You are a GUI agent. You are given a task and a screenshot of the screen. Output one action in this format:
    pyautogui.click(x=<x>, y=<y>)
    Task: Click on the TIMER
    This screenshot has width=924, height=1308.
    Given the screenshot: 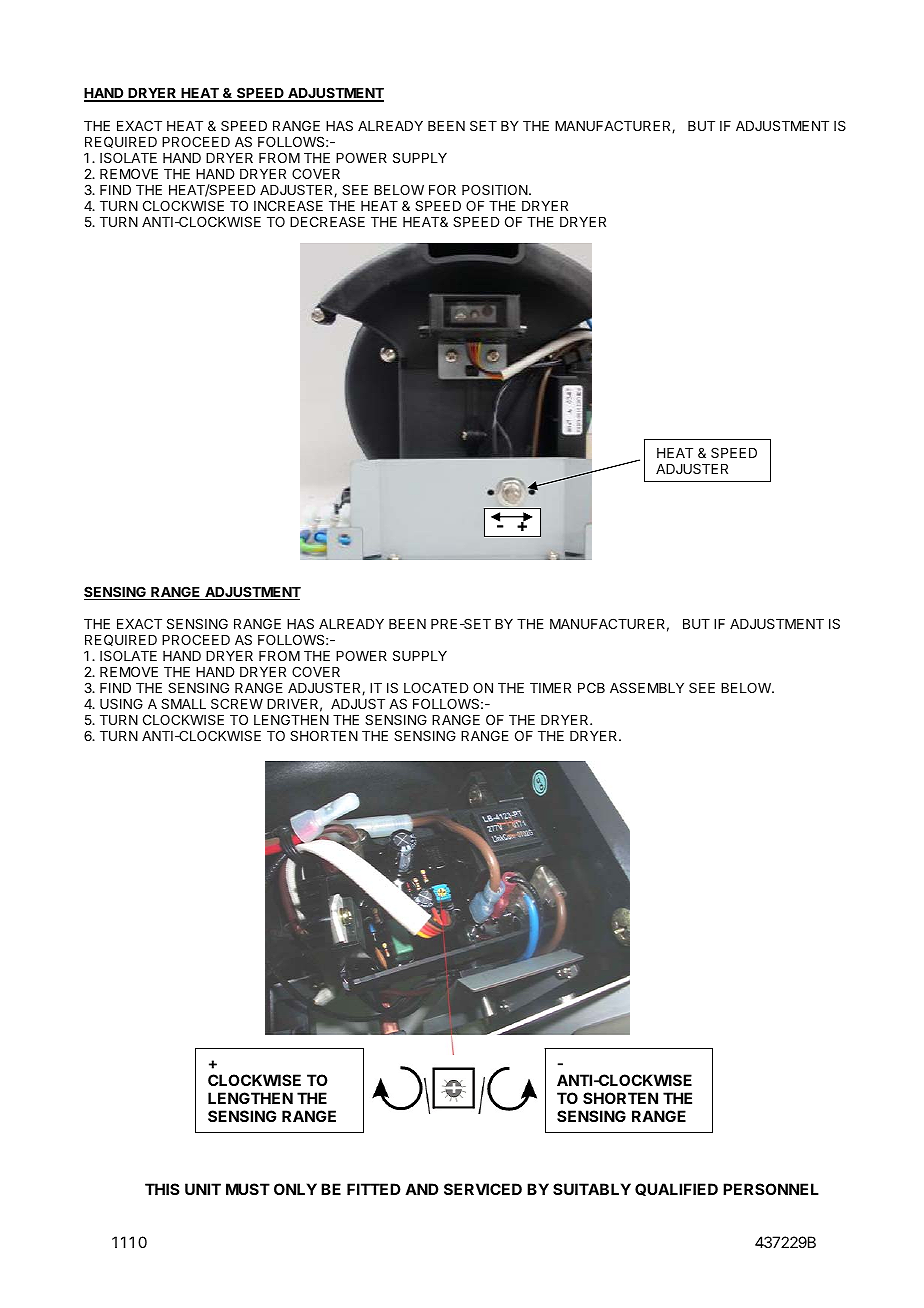 What is the action you would take?
    pyautogui.click(x=550, y=688)
